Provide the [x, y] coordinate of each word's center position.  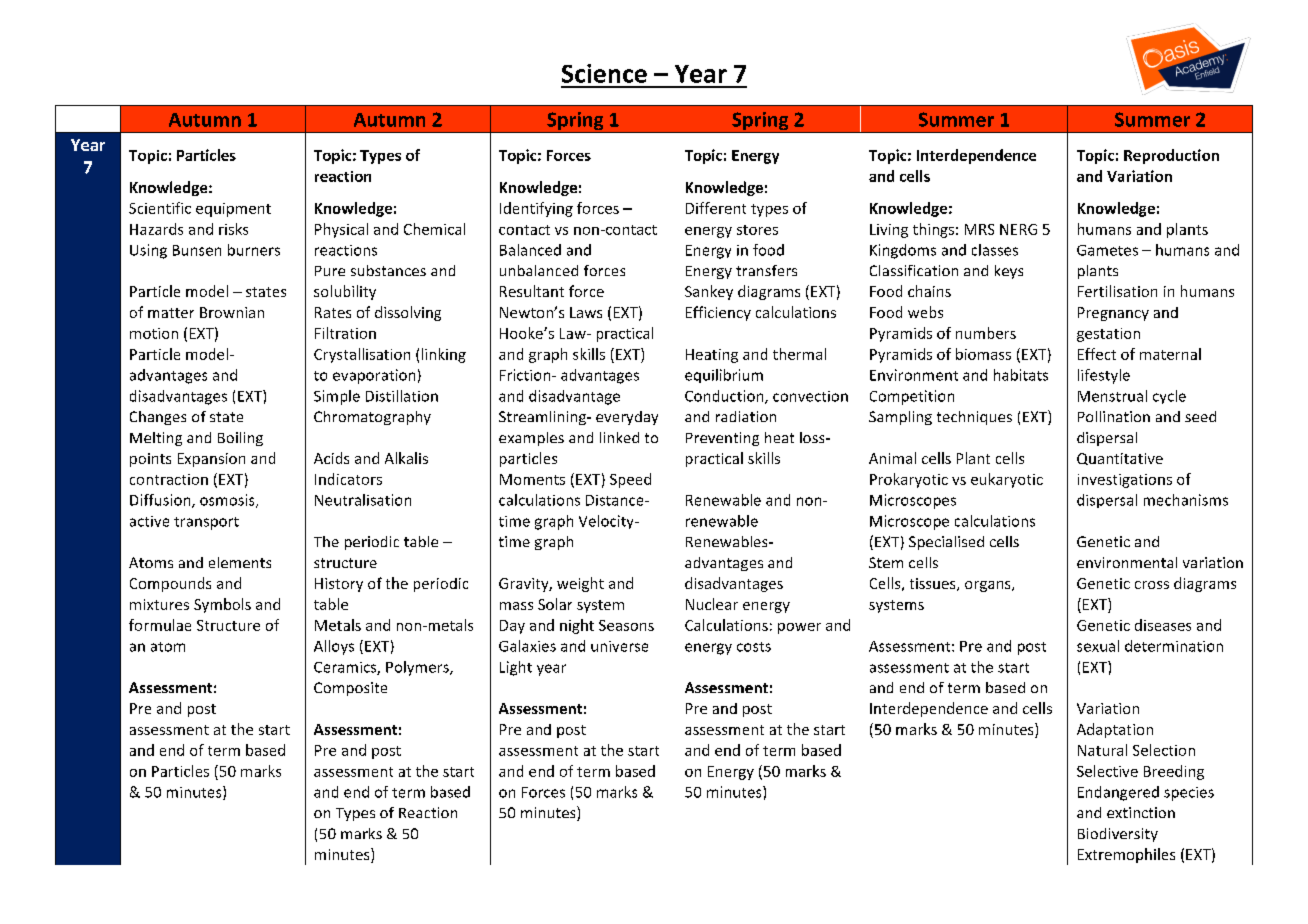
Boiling [240, 439]
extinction [1141, 812]
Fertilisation [1117, 291]
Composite [350, 689]
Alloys [334, 647]
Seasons [626, 625]
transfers [766, 270]
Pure [330, 271]
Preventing [722, 439]
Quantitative [1120, 459]
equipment [233, 210]
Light [516, 668]
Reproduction [1171, 156]
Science [604, 73]
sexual [1098, 646]
